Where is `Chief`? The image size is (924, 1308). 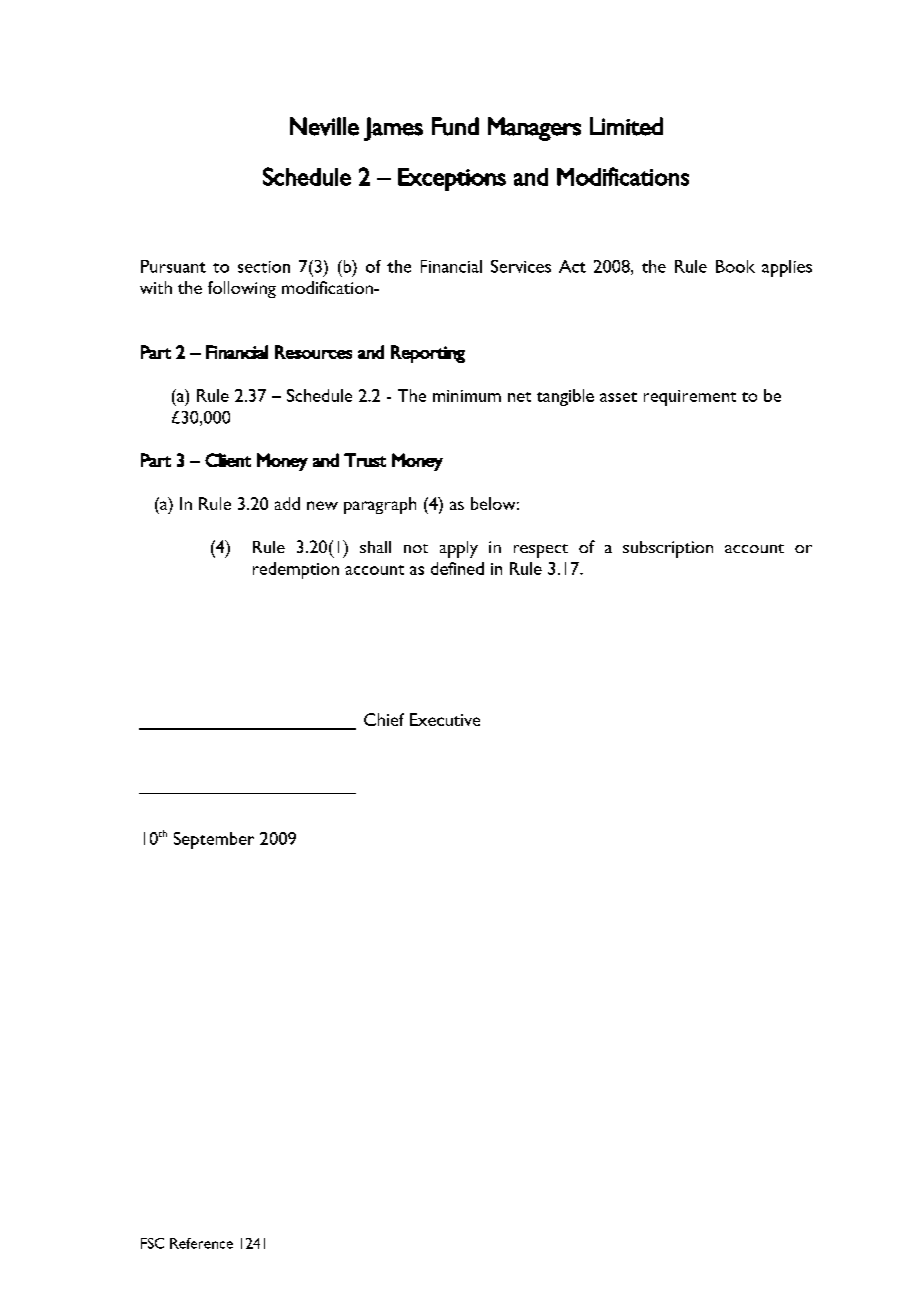 Chief is located at coordinates (384, 719).
